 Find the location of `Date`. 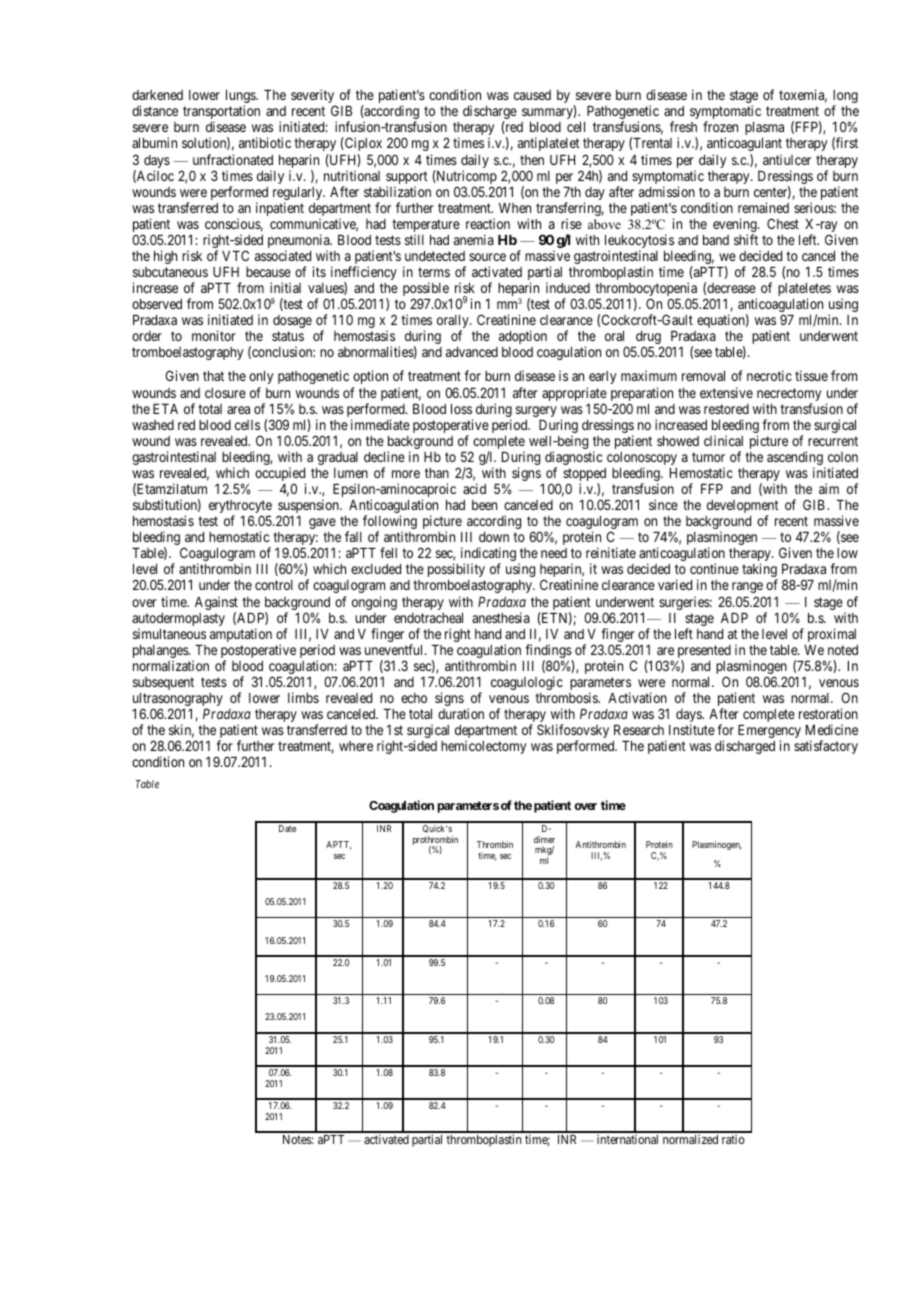

Date is located at coordinates (287, 828).
